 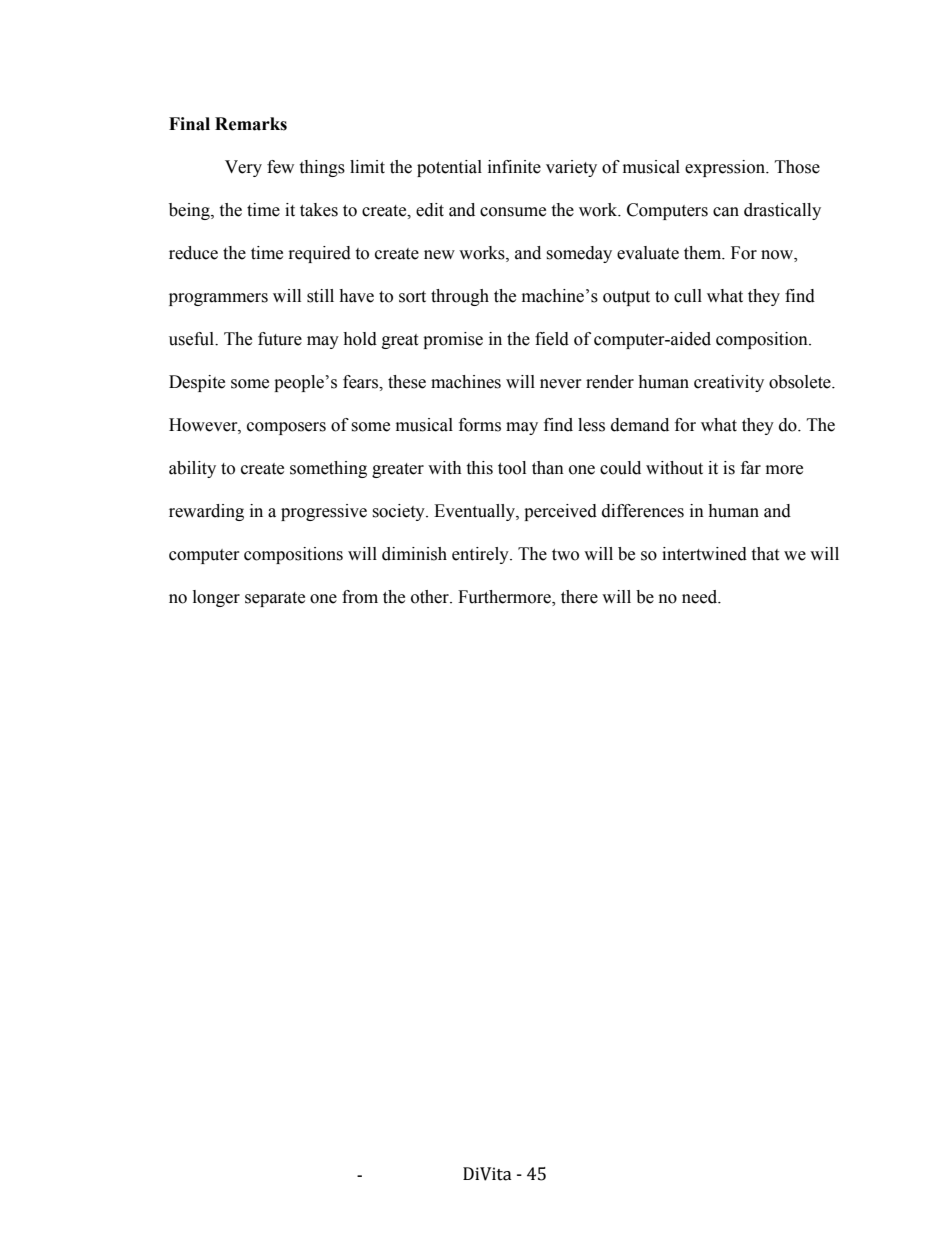 What do you see at coordinates (480, 425) in the page?
I see `forms` at bounding box center [480, 425].
